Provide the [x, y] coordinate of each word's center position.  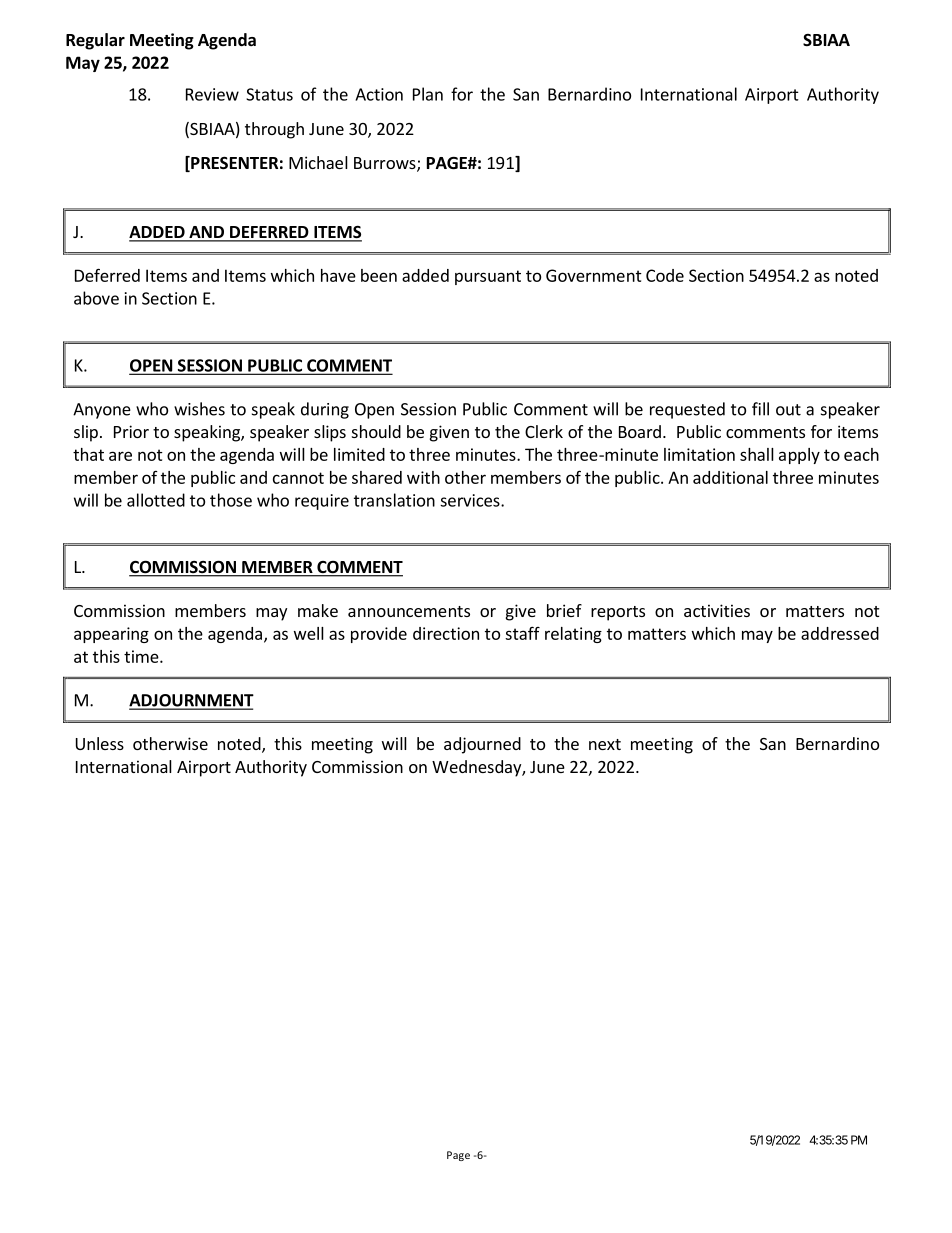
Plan [428, 94]
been [379, 275]
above [96, 298]
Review [212, 94]
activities [717, 610]
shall [757, 454]
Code [665, 275]
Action [379, 94]
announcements [409, 611]
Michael [318, 162]
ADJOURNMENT [191, 701]
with [423, 477]
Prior [131, 431]
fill [760, 409]
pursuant [488, 277]
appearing [111, 635]
